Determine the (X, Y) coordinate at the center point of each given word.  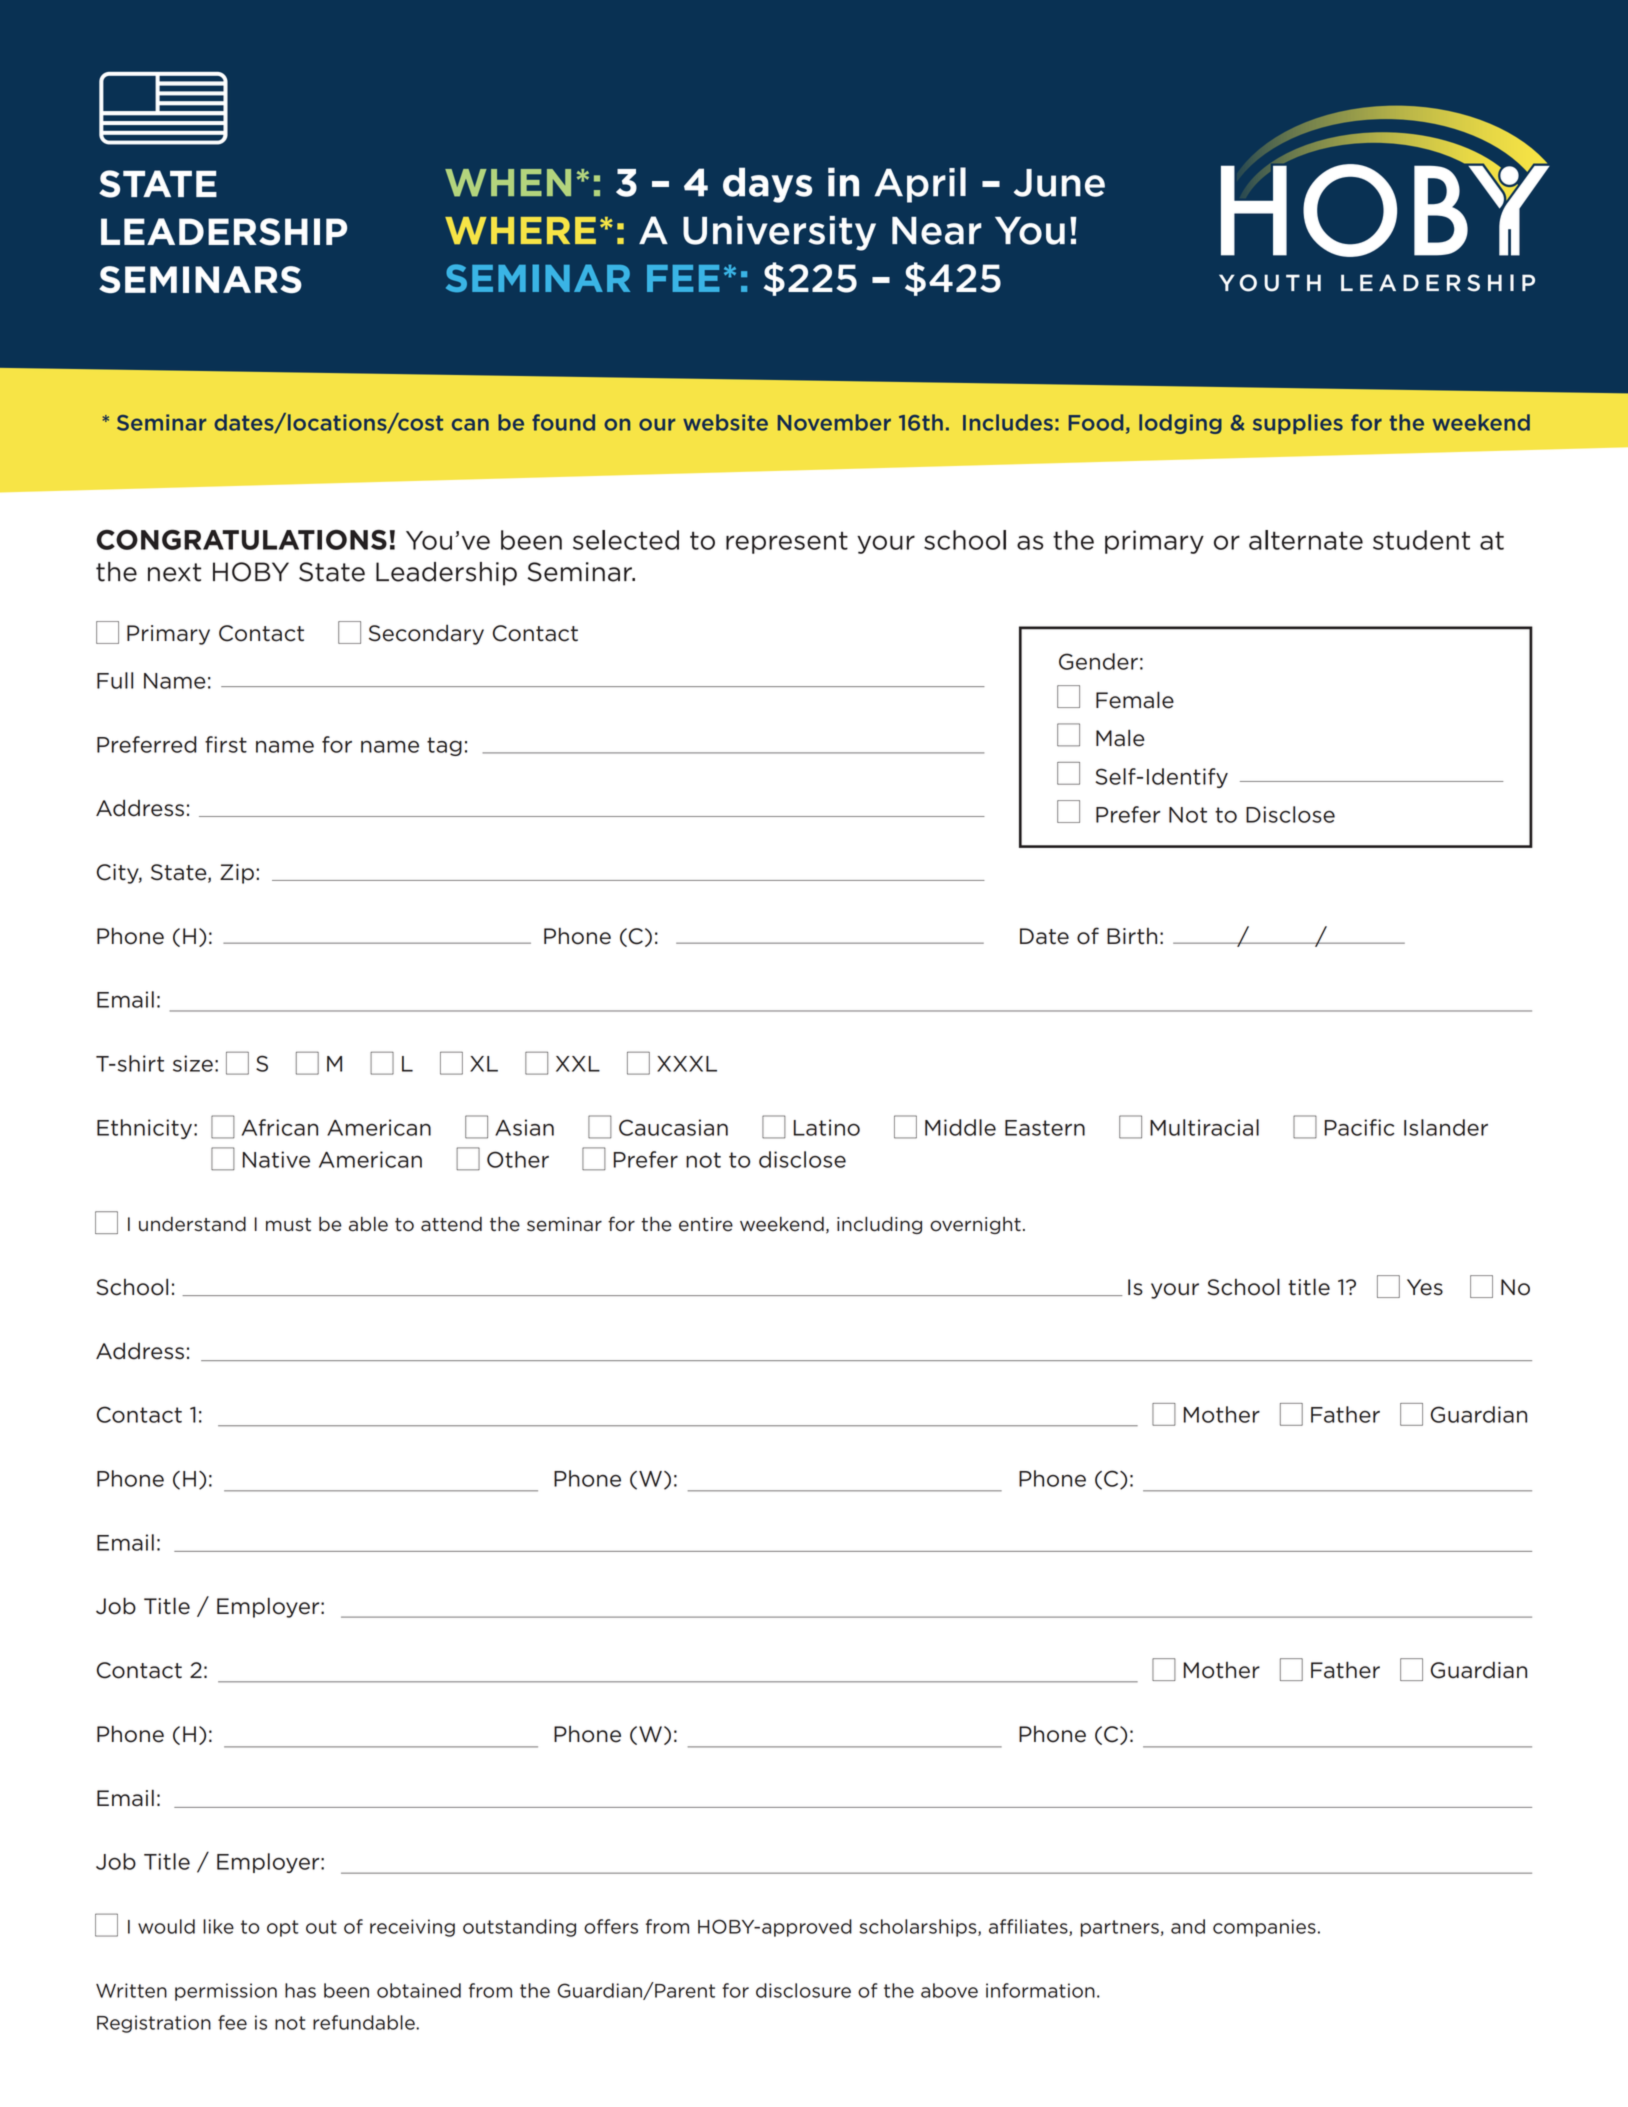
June (1059, 183)
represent (787, 542)
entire (706, 1224)
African (280, 1127)
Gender (1098, 661)
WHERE (520, 230)
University (779, 233)
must (288, 1225)
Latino (827, 1127)
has (300, 1990)
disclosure (803, 1990)
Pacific (1359, 1127)
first (226, 744)
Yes (1425, 1287)
